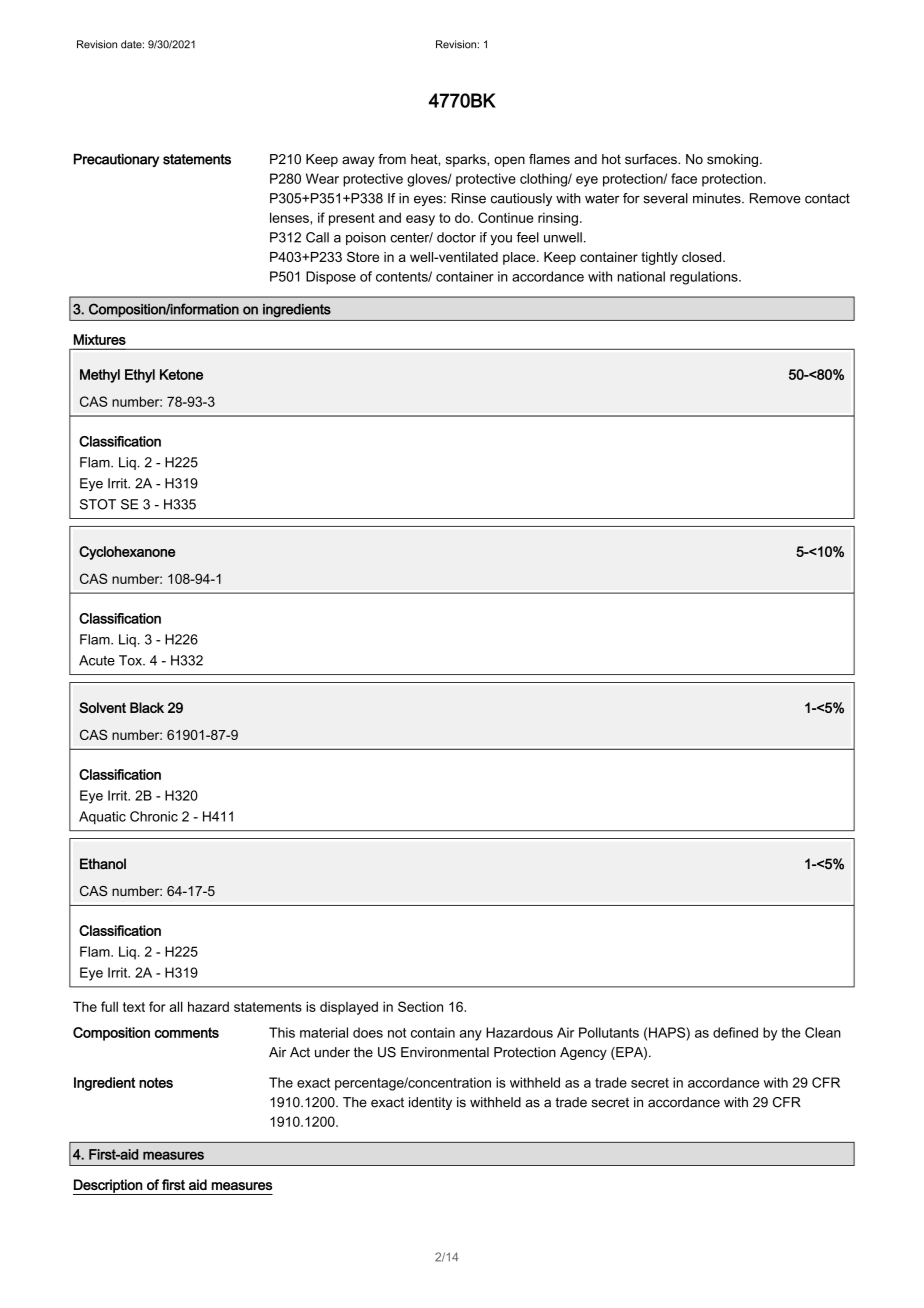 This image has width=924, height=1308. What do you see at coordinates (735, 1032) in the image?
I see `defined` at bounding box center [735, 1032].
